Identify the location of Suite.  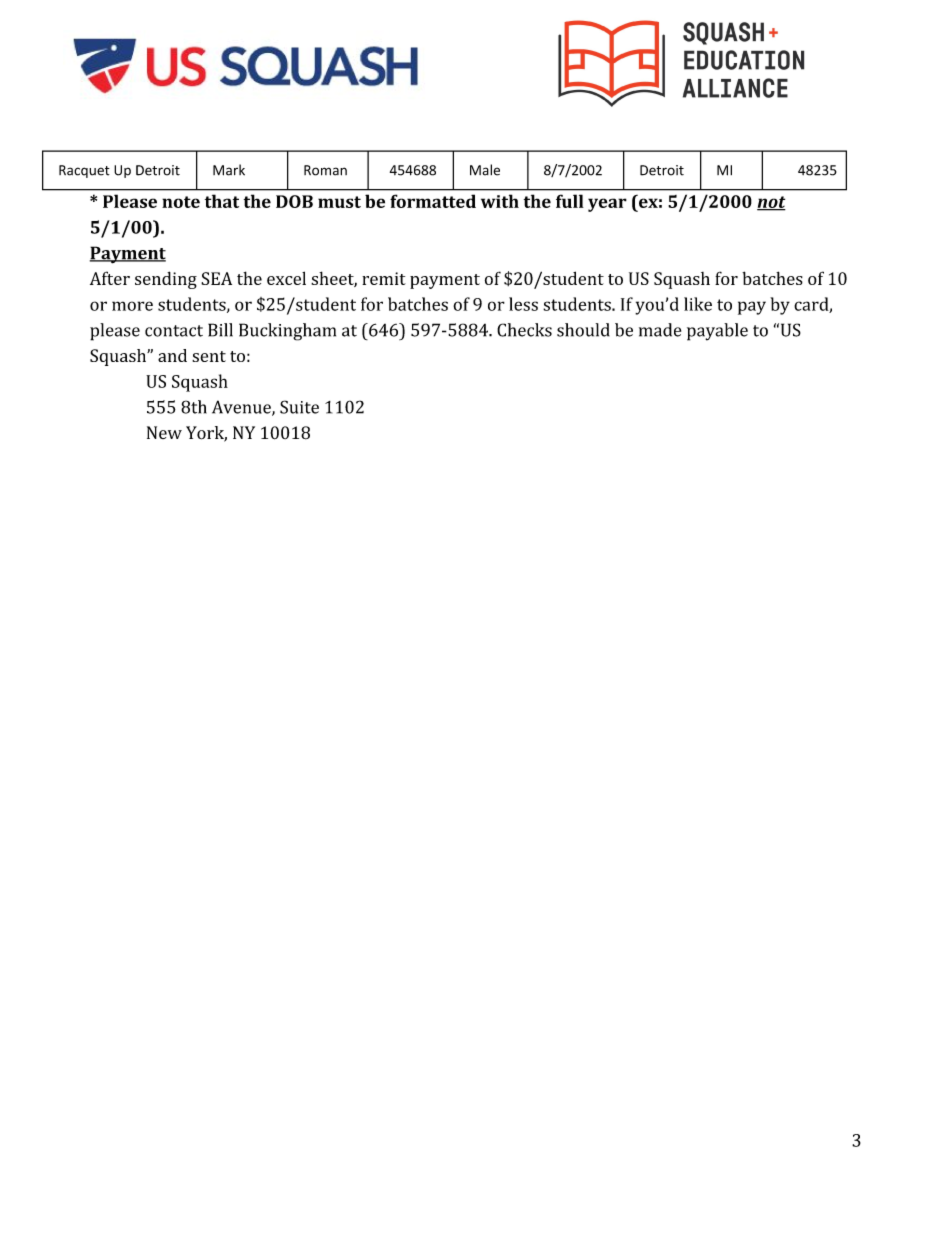
(299, 407).
